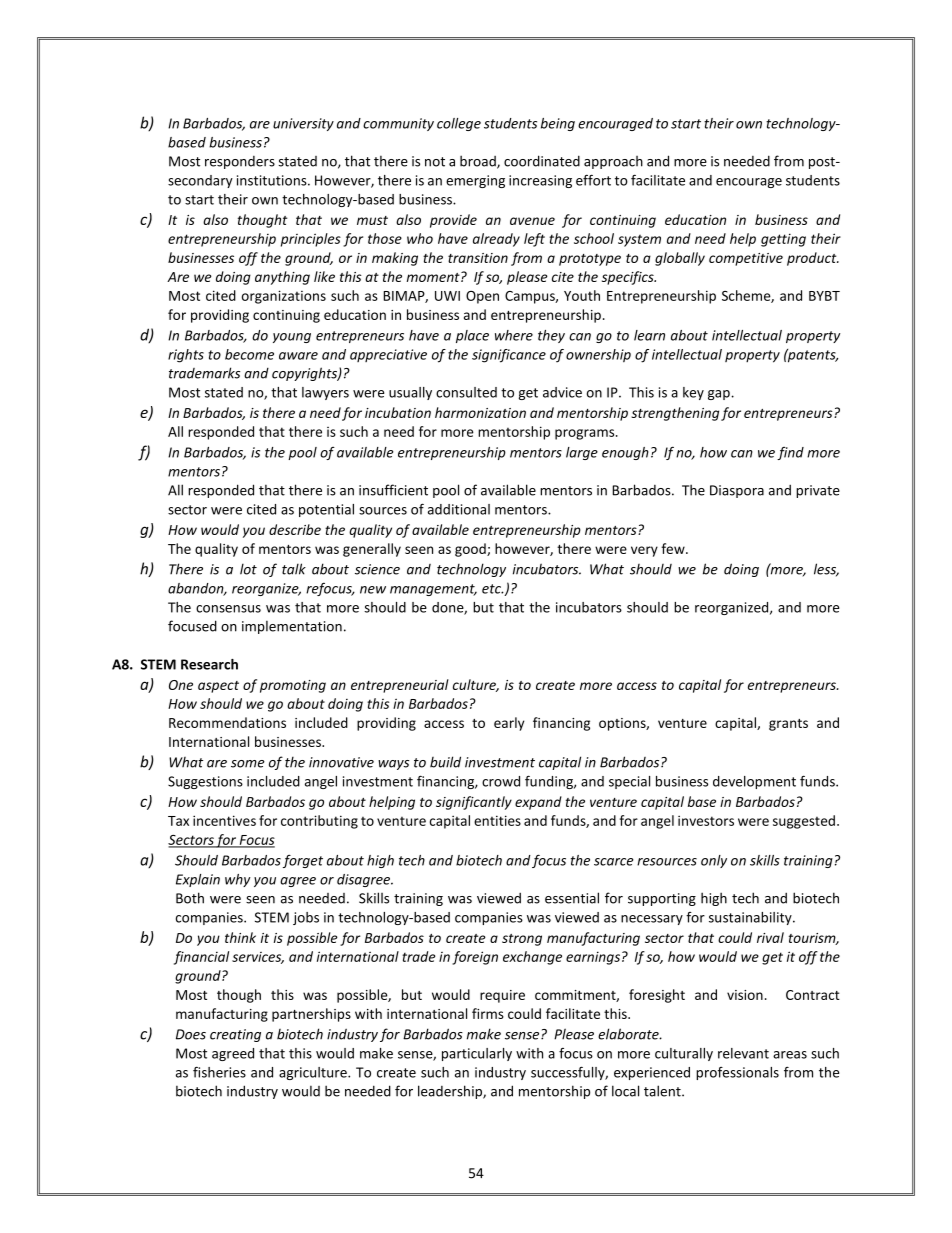 The height and width of the screenshot is (1233, 952). What do you see at coordinates (480, 412) in the screenshot?
I see `harmonization` at bounding box center [480, 412].
